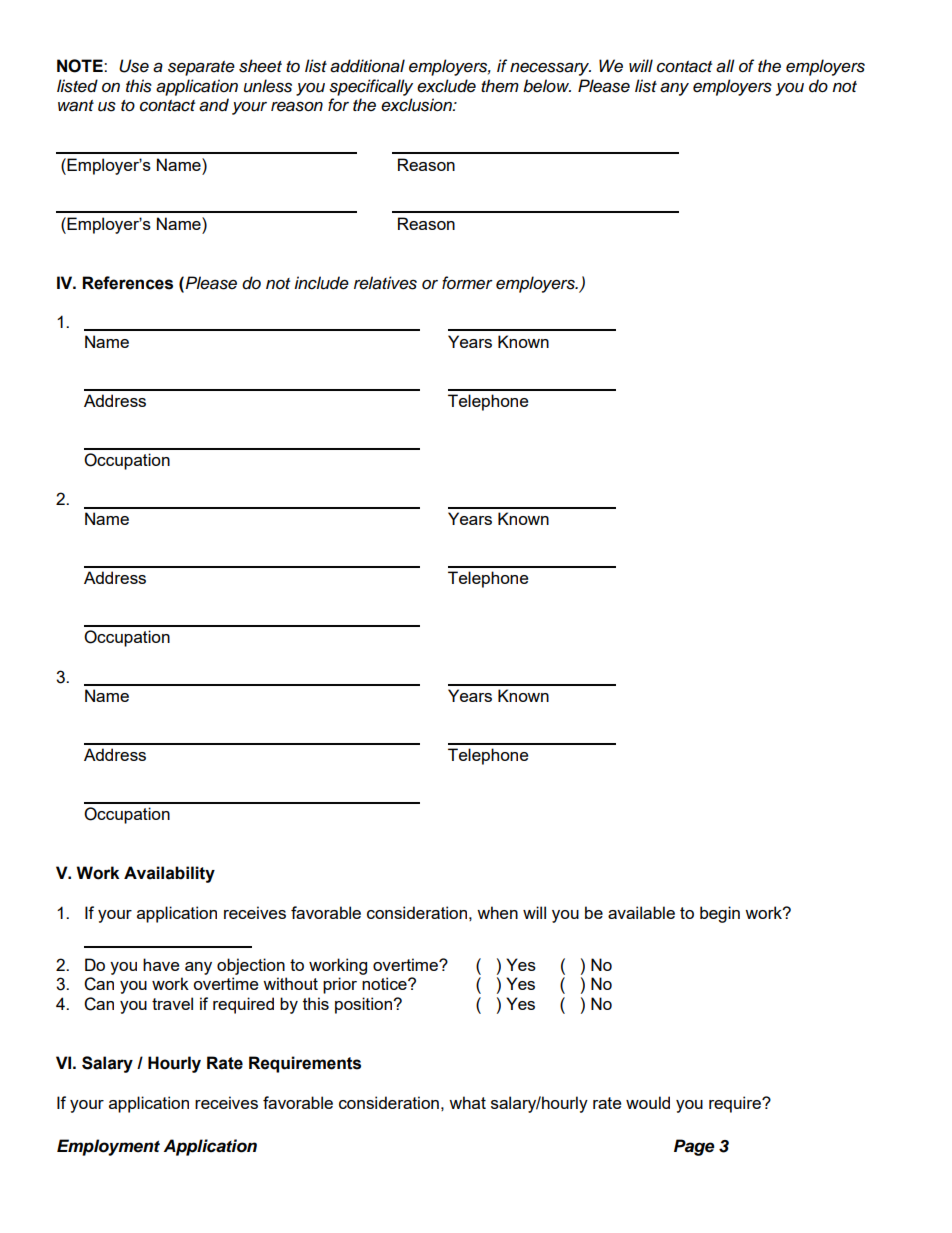  I want to click on Use, so click(134, 66).
